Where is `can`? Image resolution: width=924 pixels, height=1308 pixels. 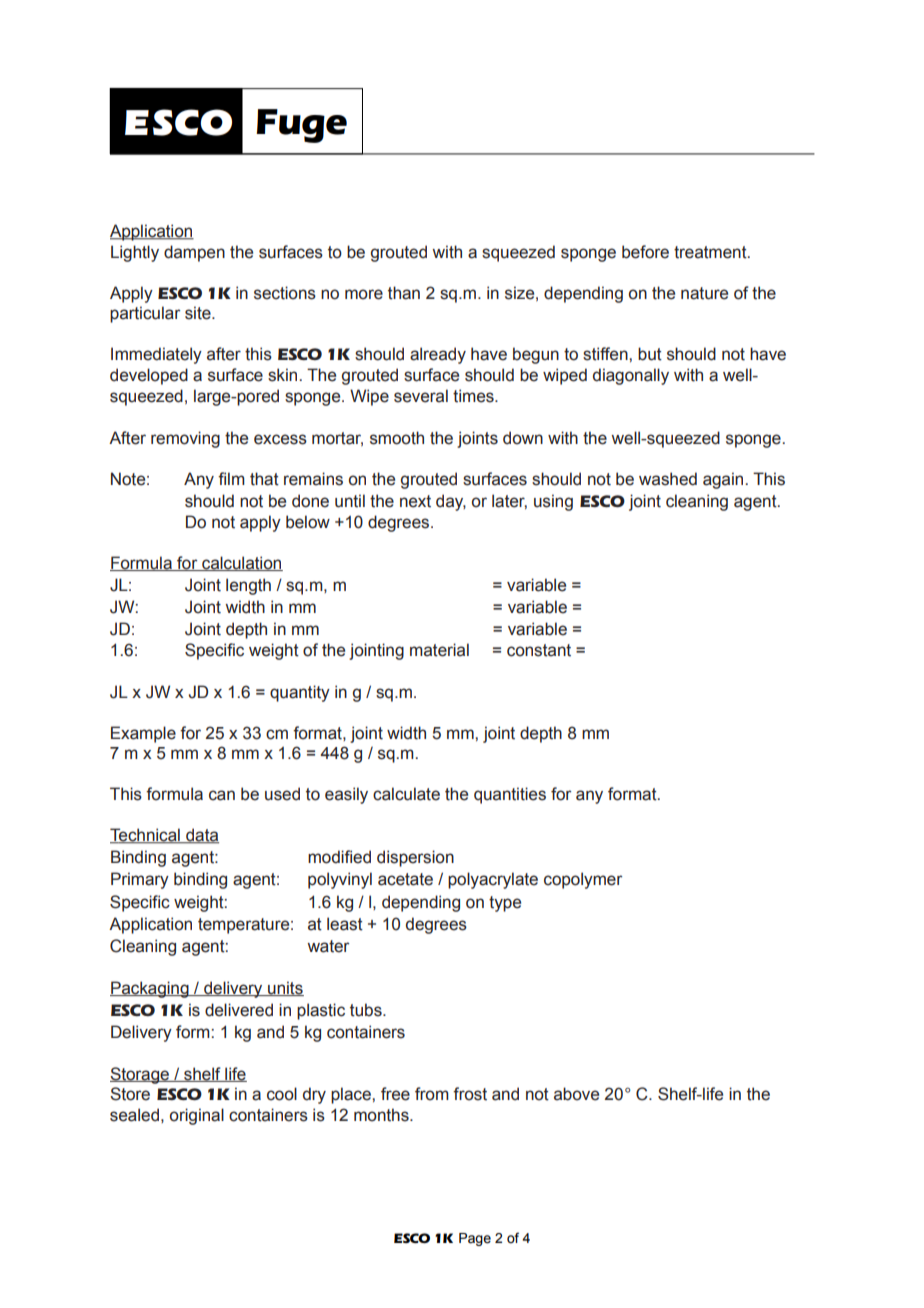 can is located at coordinates (222, 795).
